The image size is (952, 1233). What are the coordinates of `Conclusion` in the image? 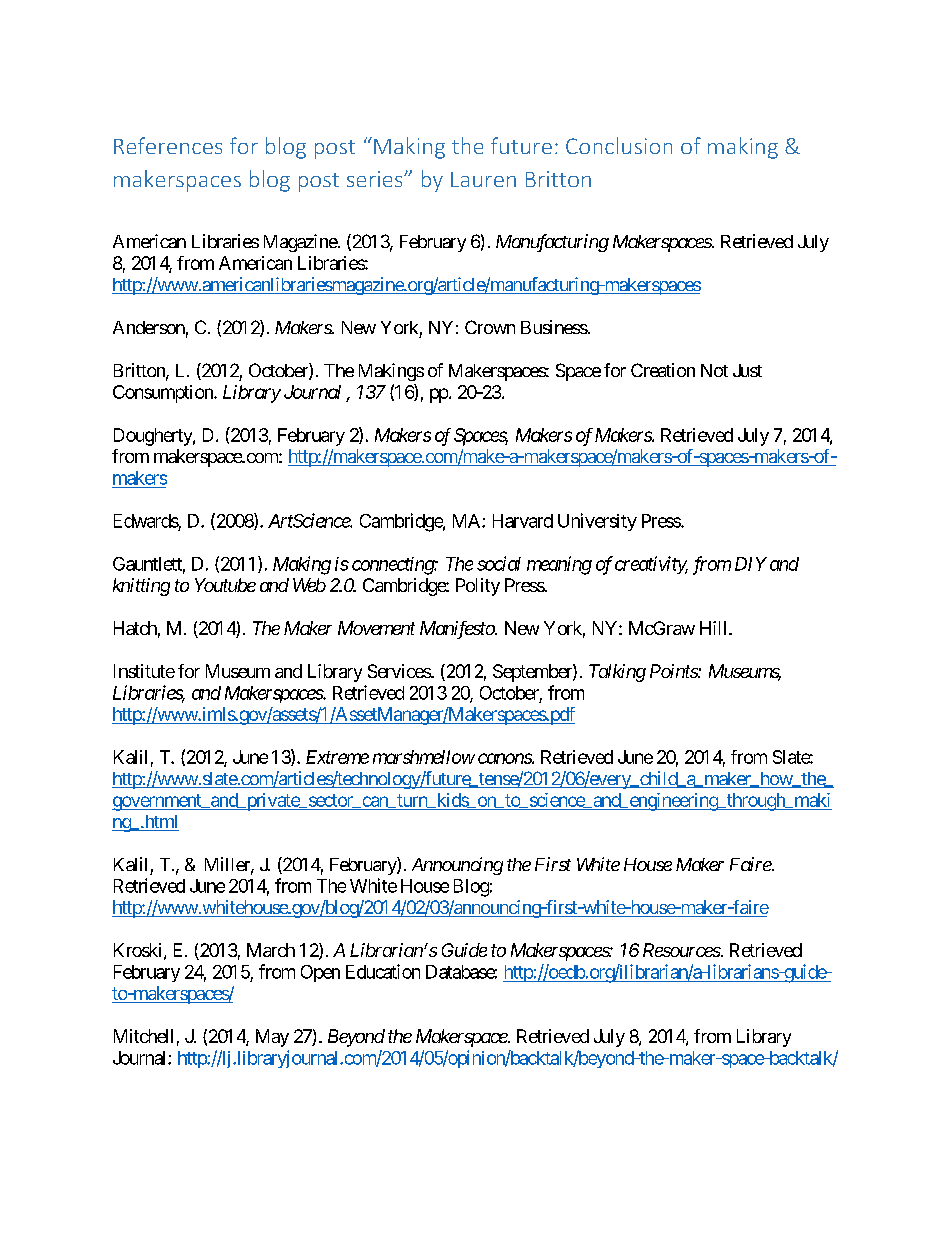 It's located at (619, 145).
